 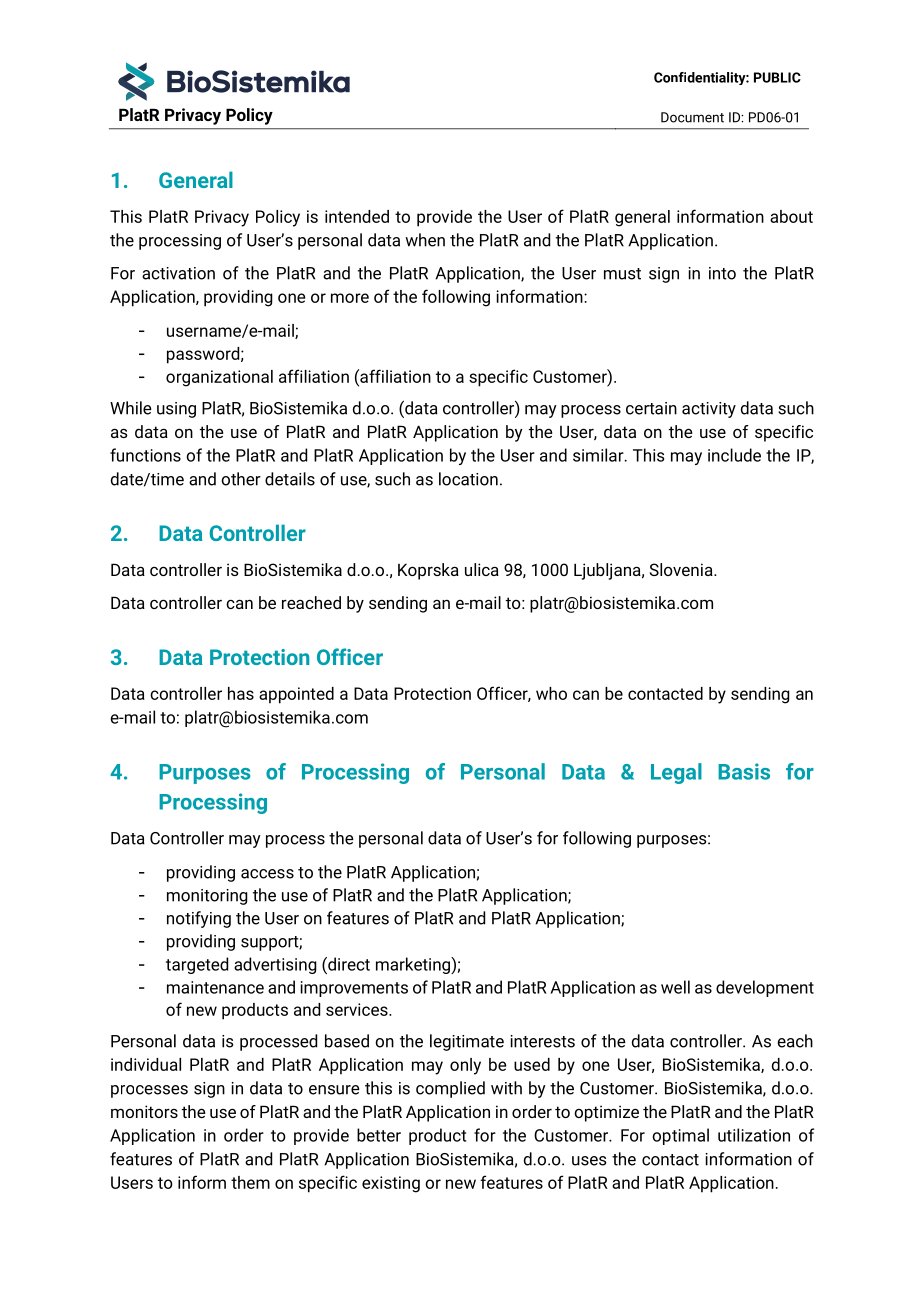 What do you see at coordinates (250, 1182) in the screenshot?
I see `them` at bounding box center [250, 1182].
